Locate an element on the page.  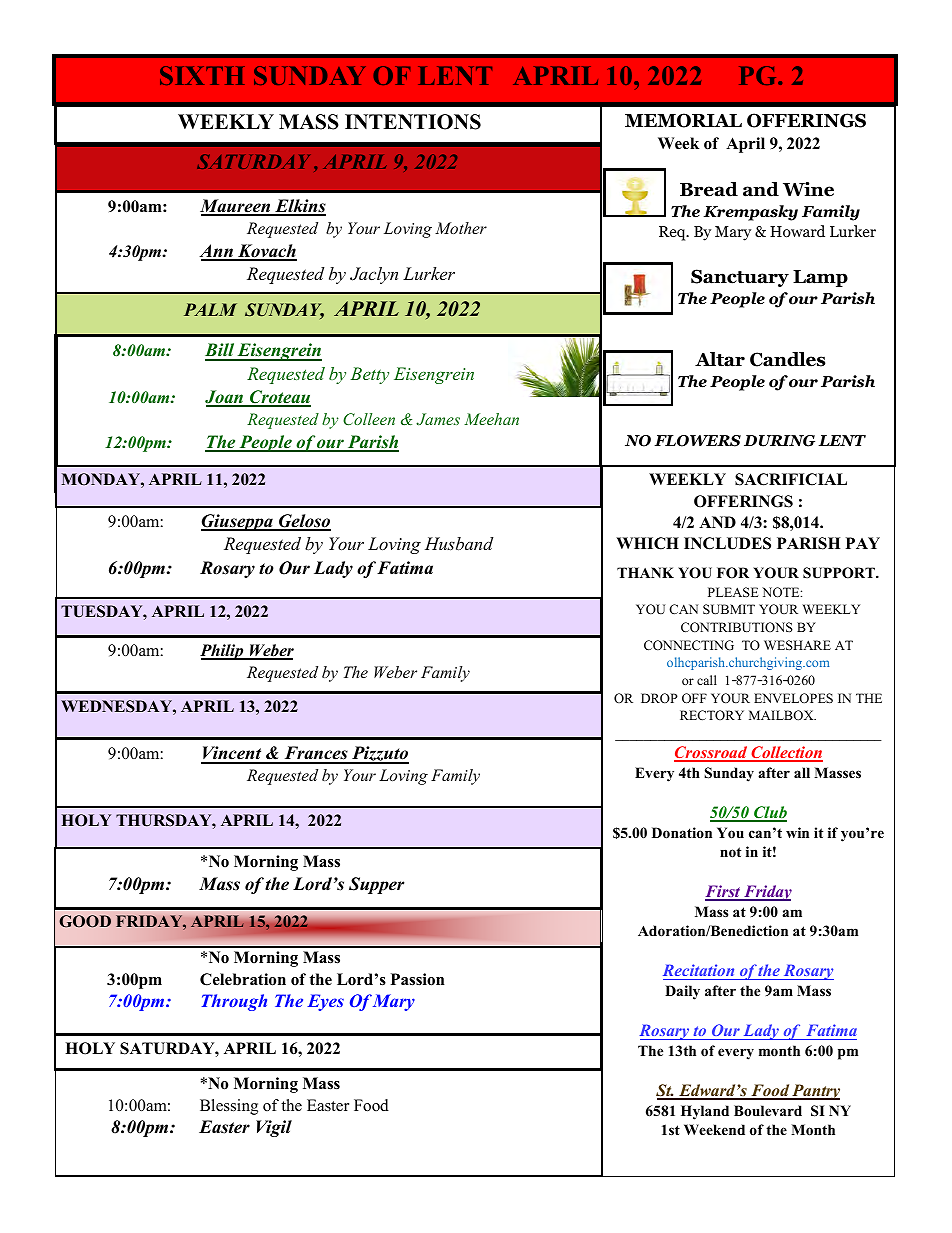
Husband is located at coordinates (459, 543).
